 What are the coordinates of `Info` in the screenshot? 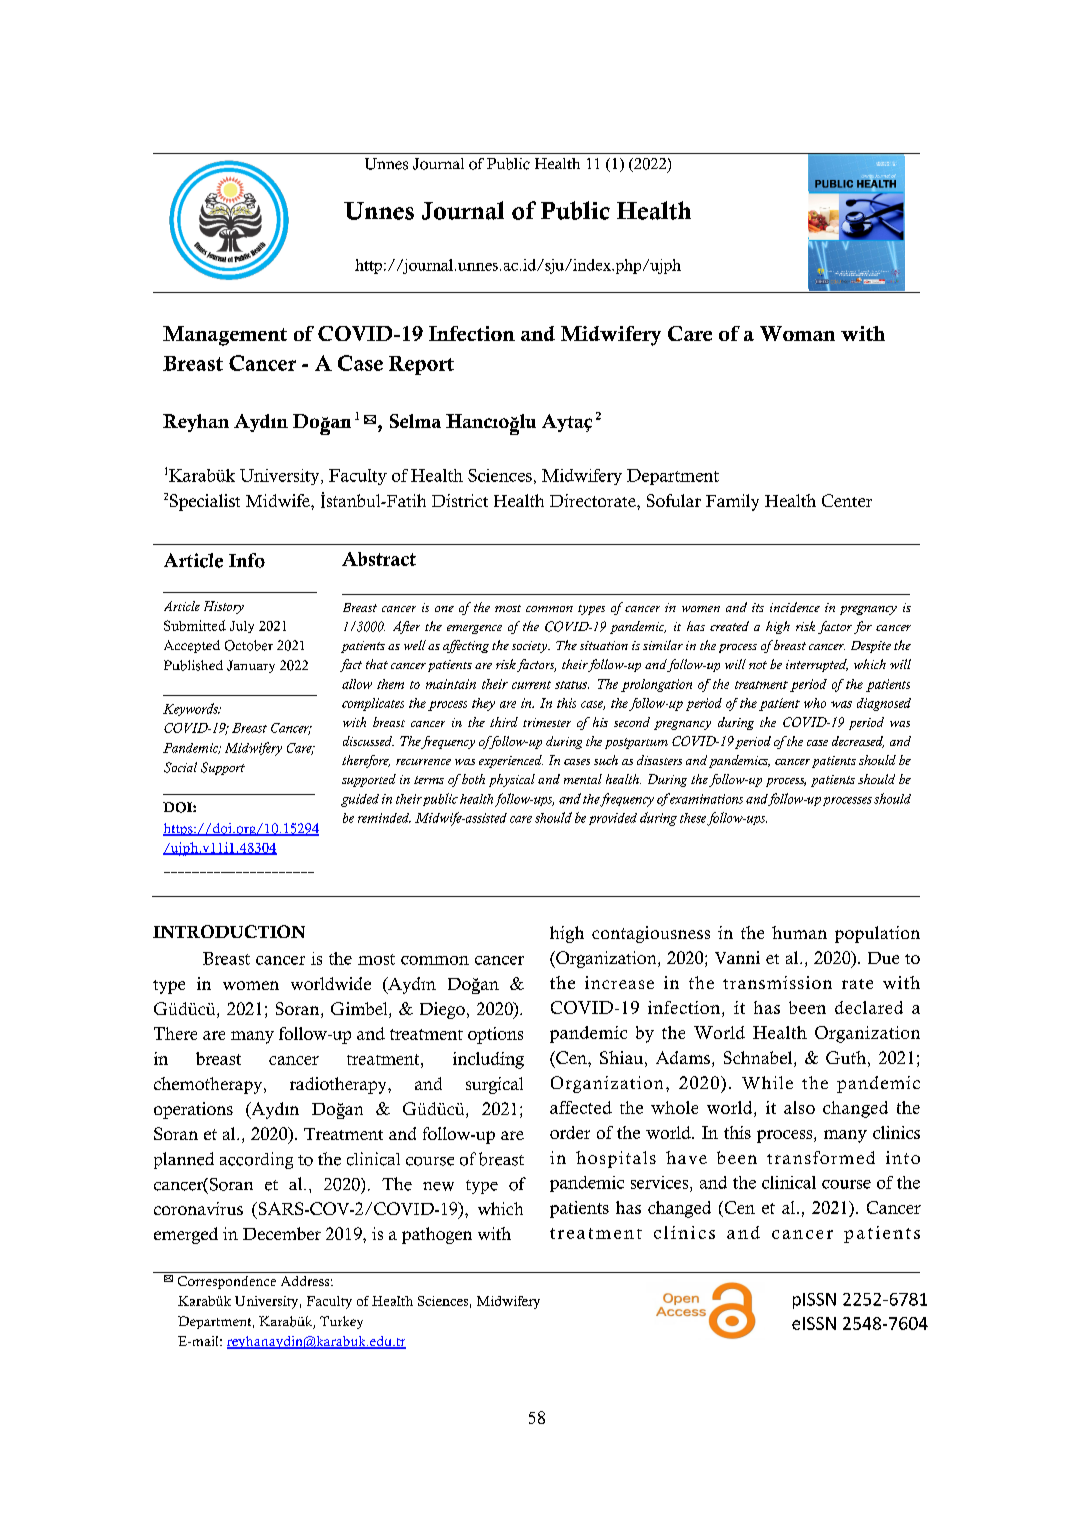 It's located at (247, 560).
